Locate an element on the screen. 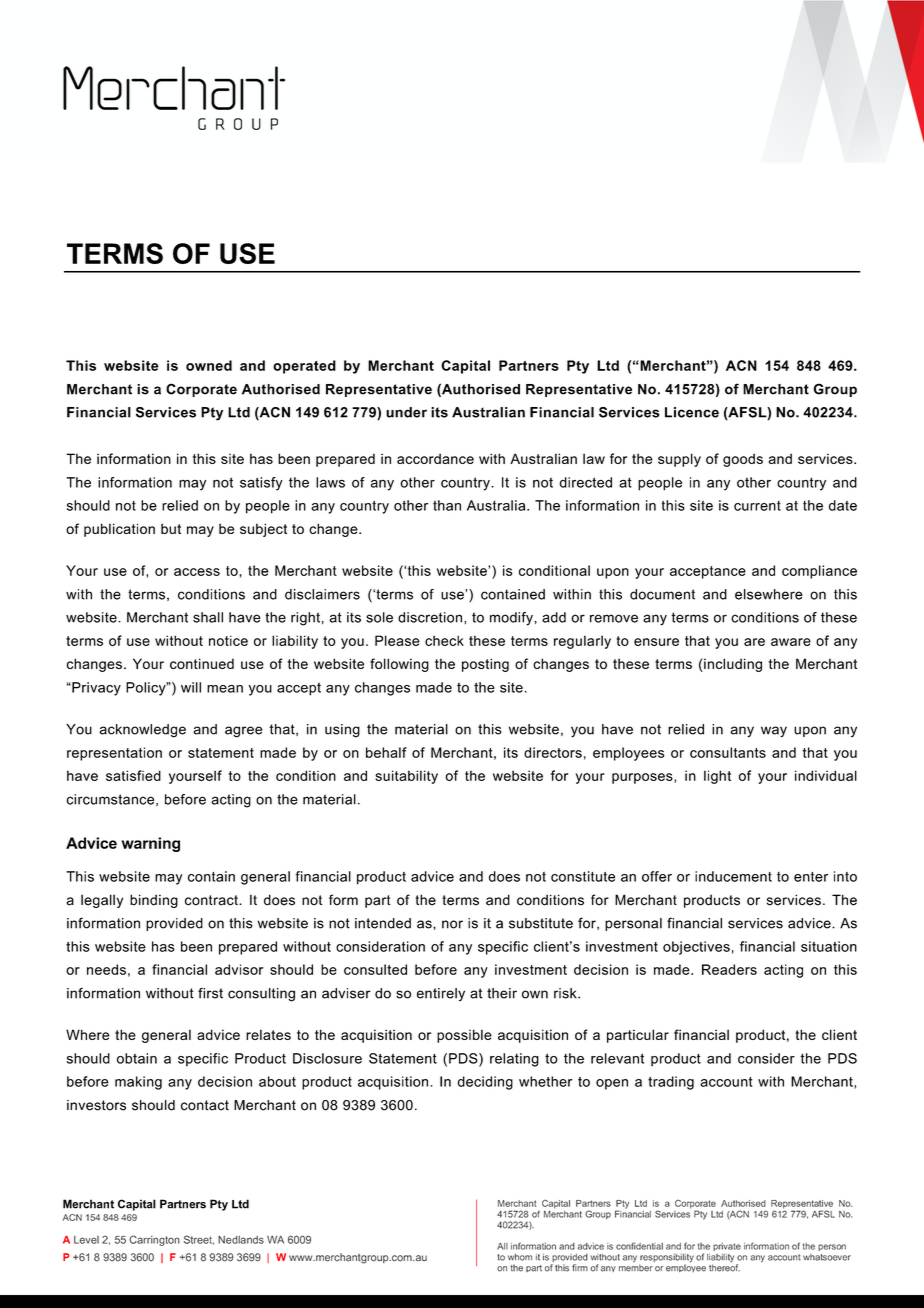  suitability is located at coordinates (406, 777).
